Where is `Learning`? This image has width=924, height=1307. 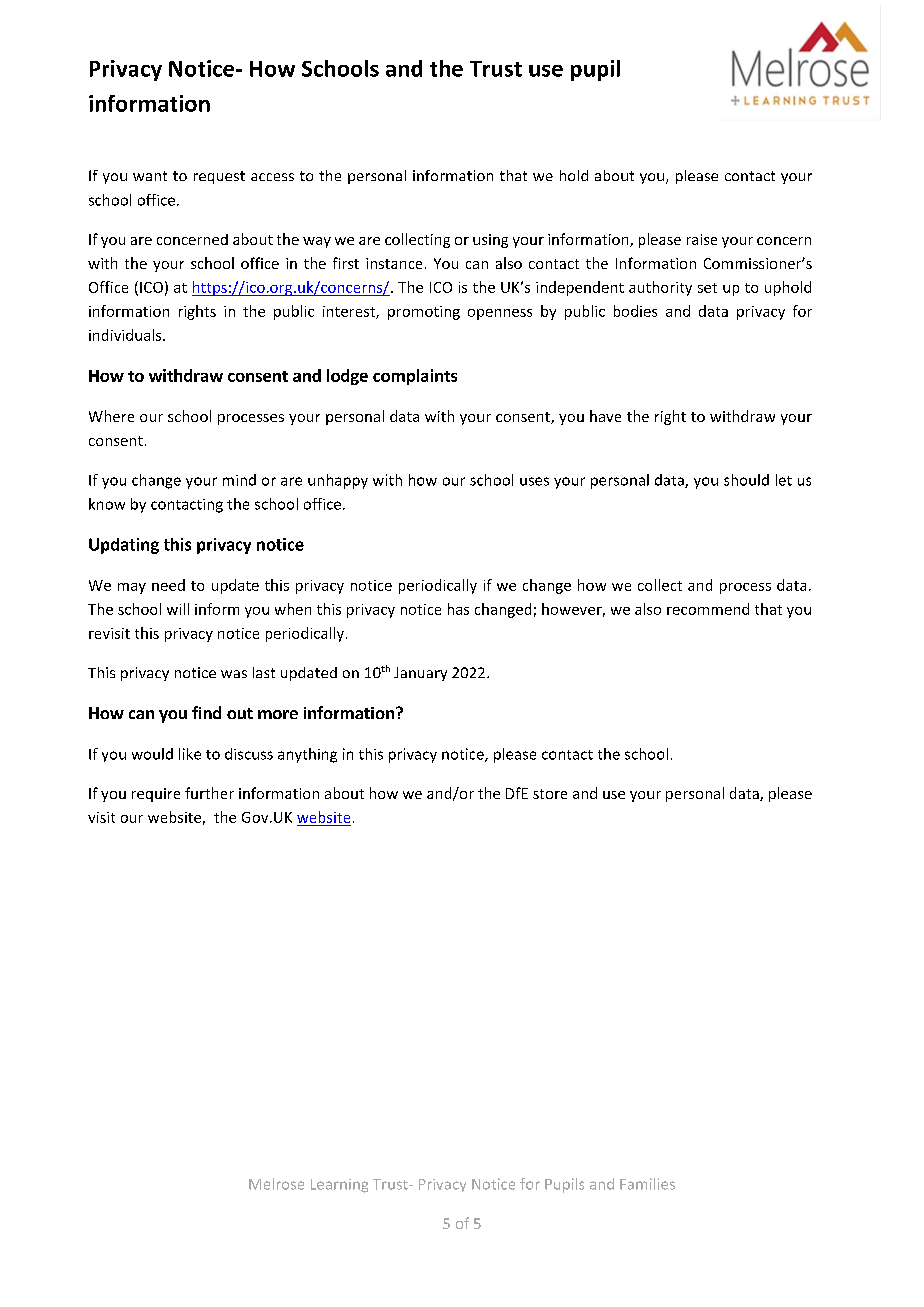
Learning is located at coordinates (339, 1186).
